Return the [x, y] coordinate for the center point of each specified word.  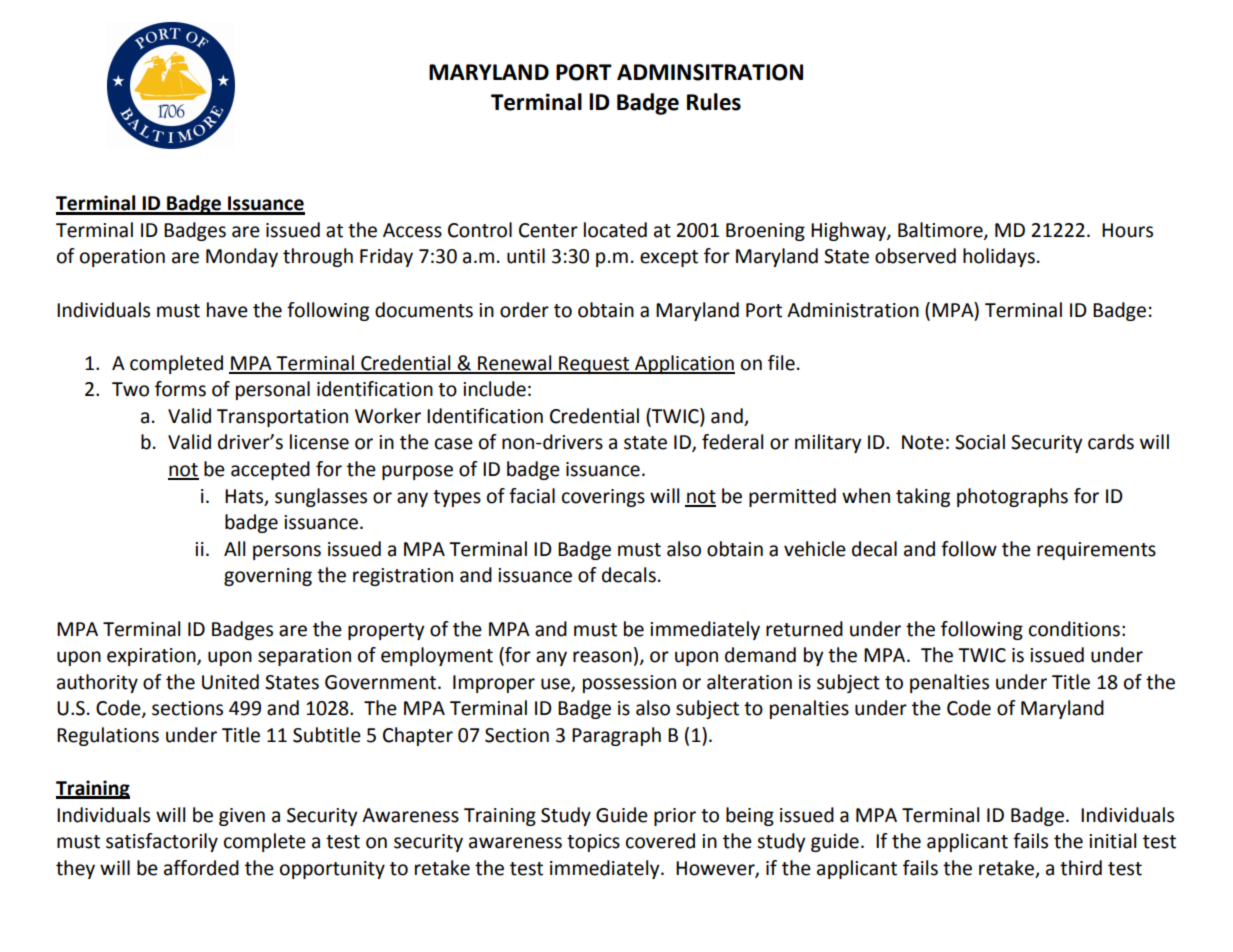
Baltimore [941, 230]
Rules [714, 102]
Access [412, 230]
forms [180, 389]
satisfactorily [162, 842]
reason [602, 657]
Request [594, 365]
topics [593, 843]
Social [980, 442]
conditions [1074, 629]
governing [268, 577]
